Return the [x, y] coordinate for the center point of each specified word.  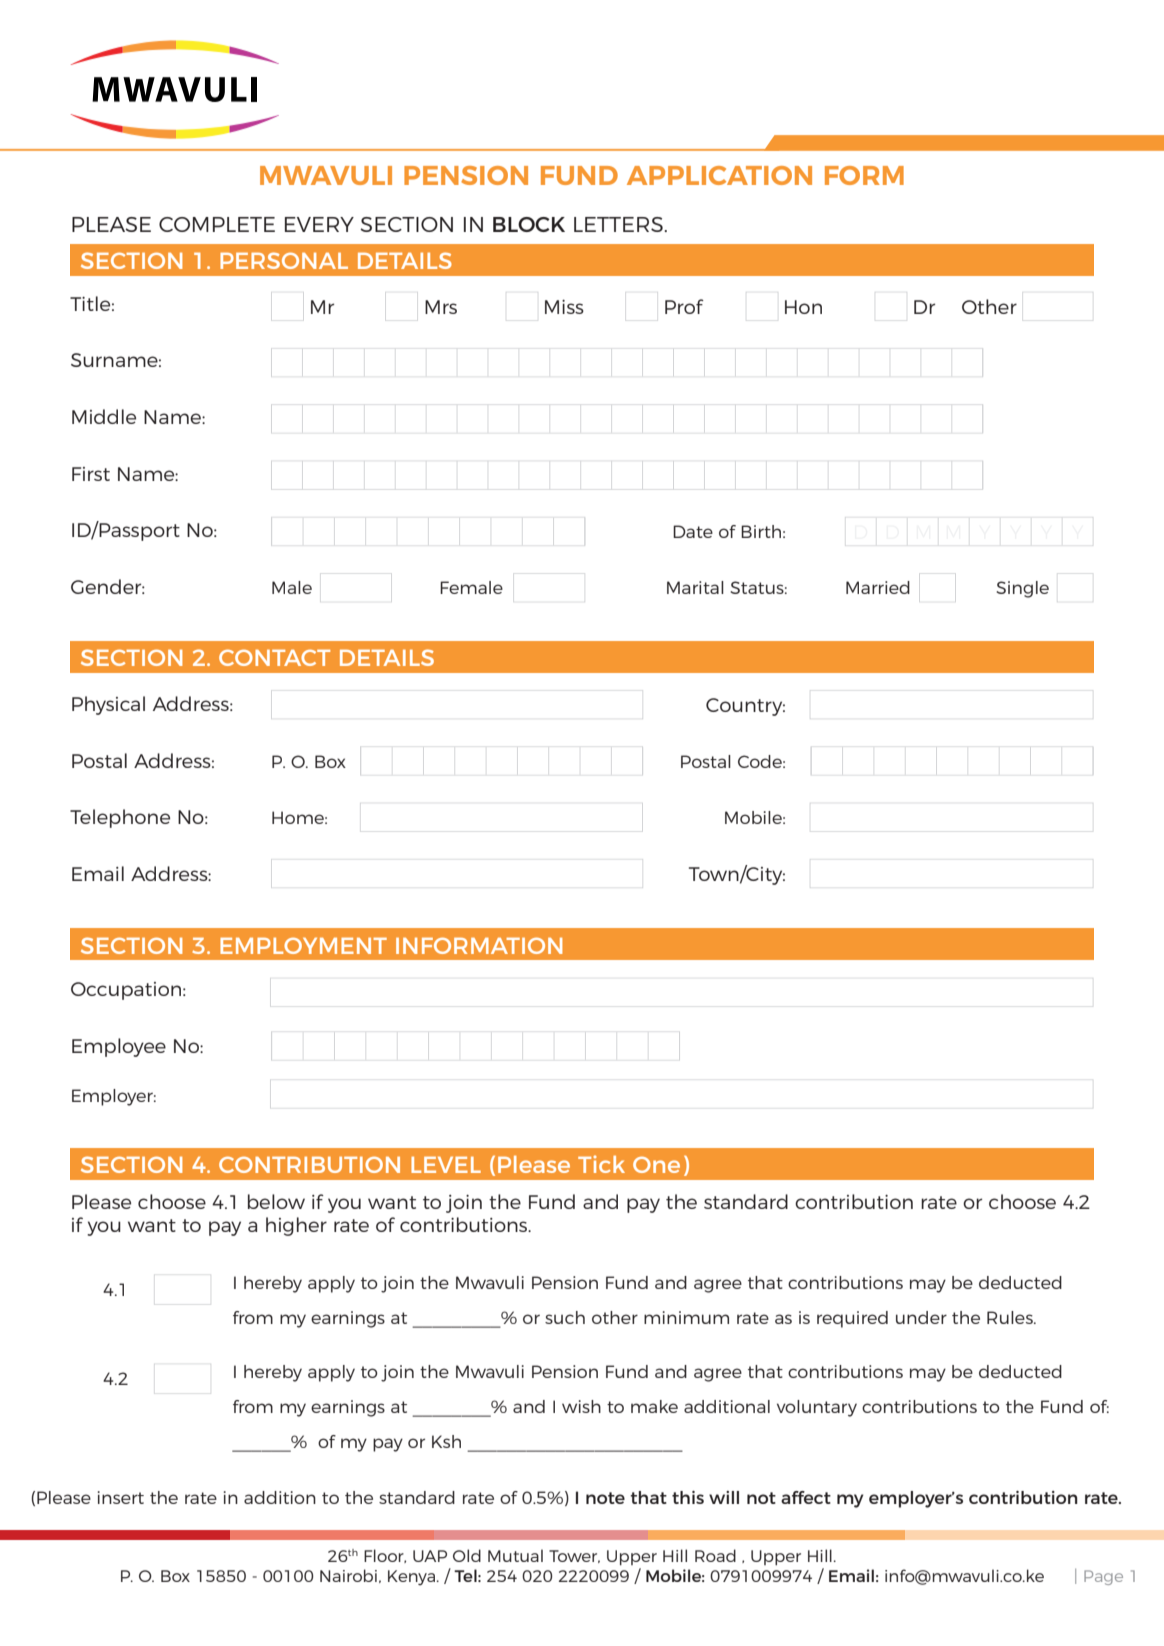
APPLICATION [719, 175]
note [605, 1498]
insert [121, 1497]
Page [1103, 1577]
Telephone [120, 818]
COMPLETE [217, 224]
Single [1023, 589]
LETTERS [619, 224]
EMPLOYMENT [303, 945]
